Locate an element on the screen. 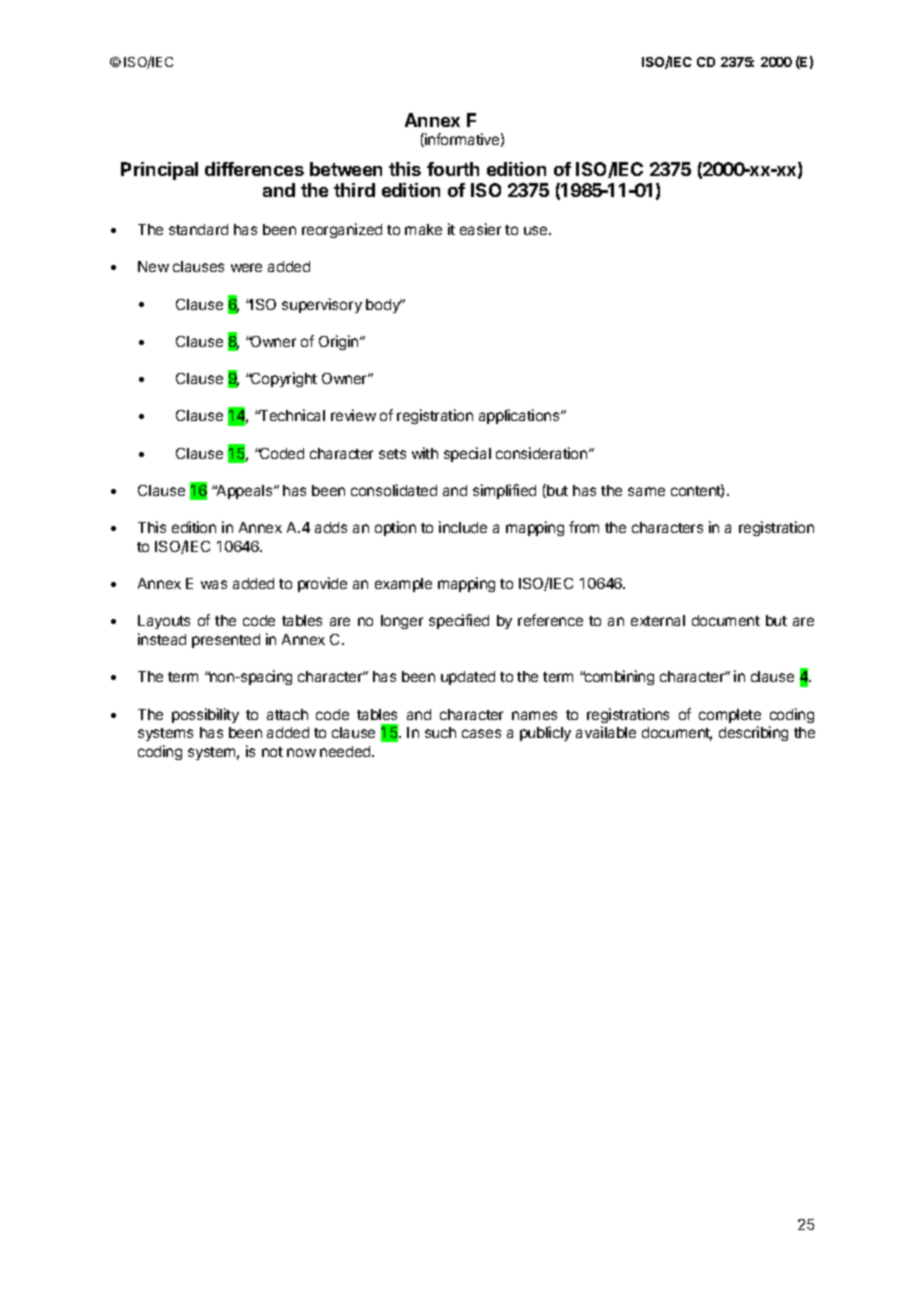  applications is located at coordinates (520, 416).
